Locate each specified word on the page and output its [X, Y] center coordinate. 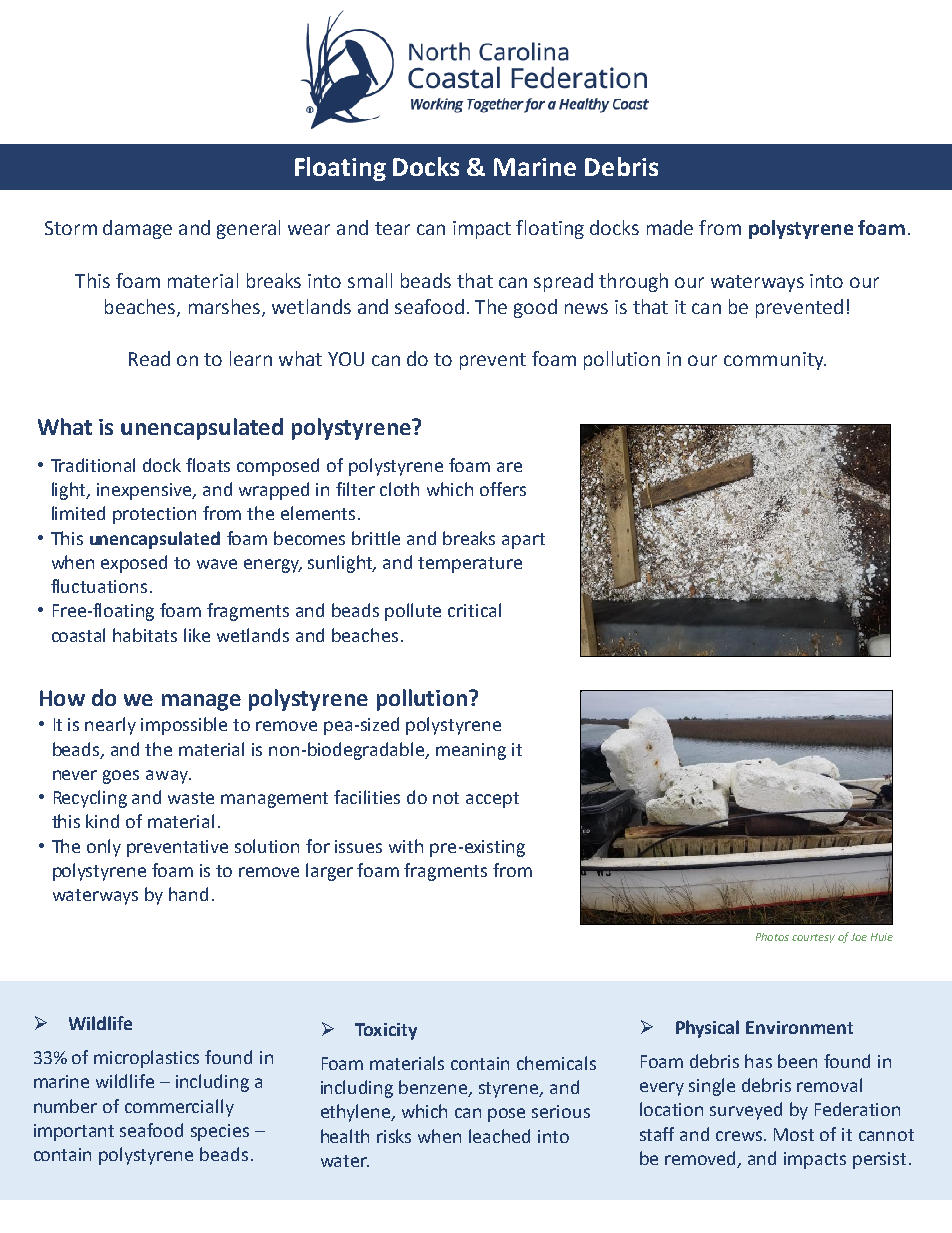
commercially [179, 1108]
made [670, 227]
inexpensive [146, 491]
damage [137, 229]
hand [188, 894]
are [509, 467]
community [775, 361]
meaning [471, 751]
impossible [184, 726]
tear [392, 228]
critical [474, 610]
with [406, 846]
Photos [772, 937]
